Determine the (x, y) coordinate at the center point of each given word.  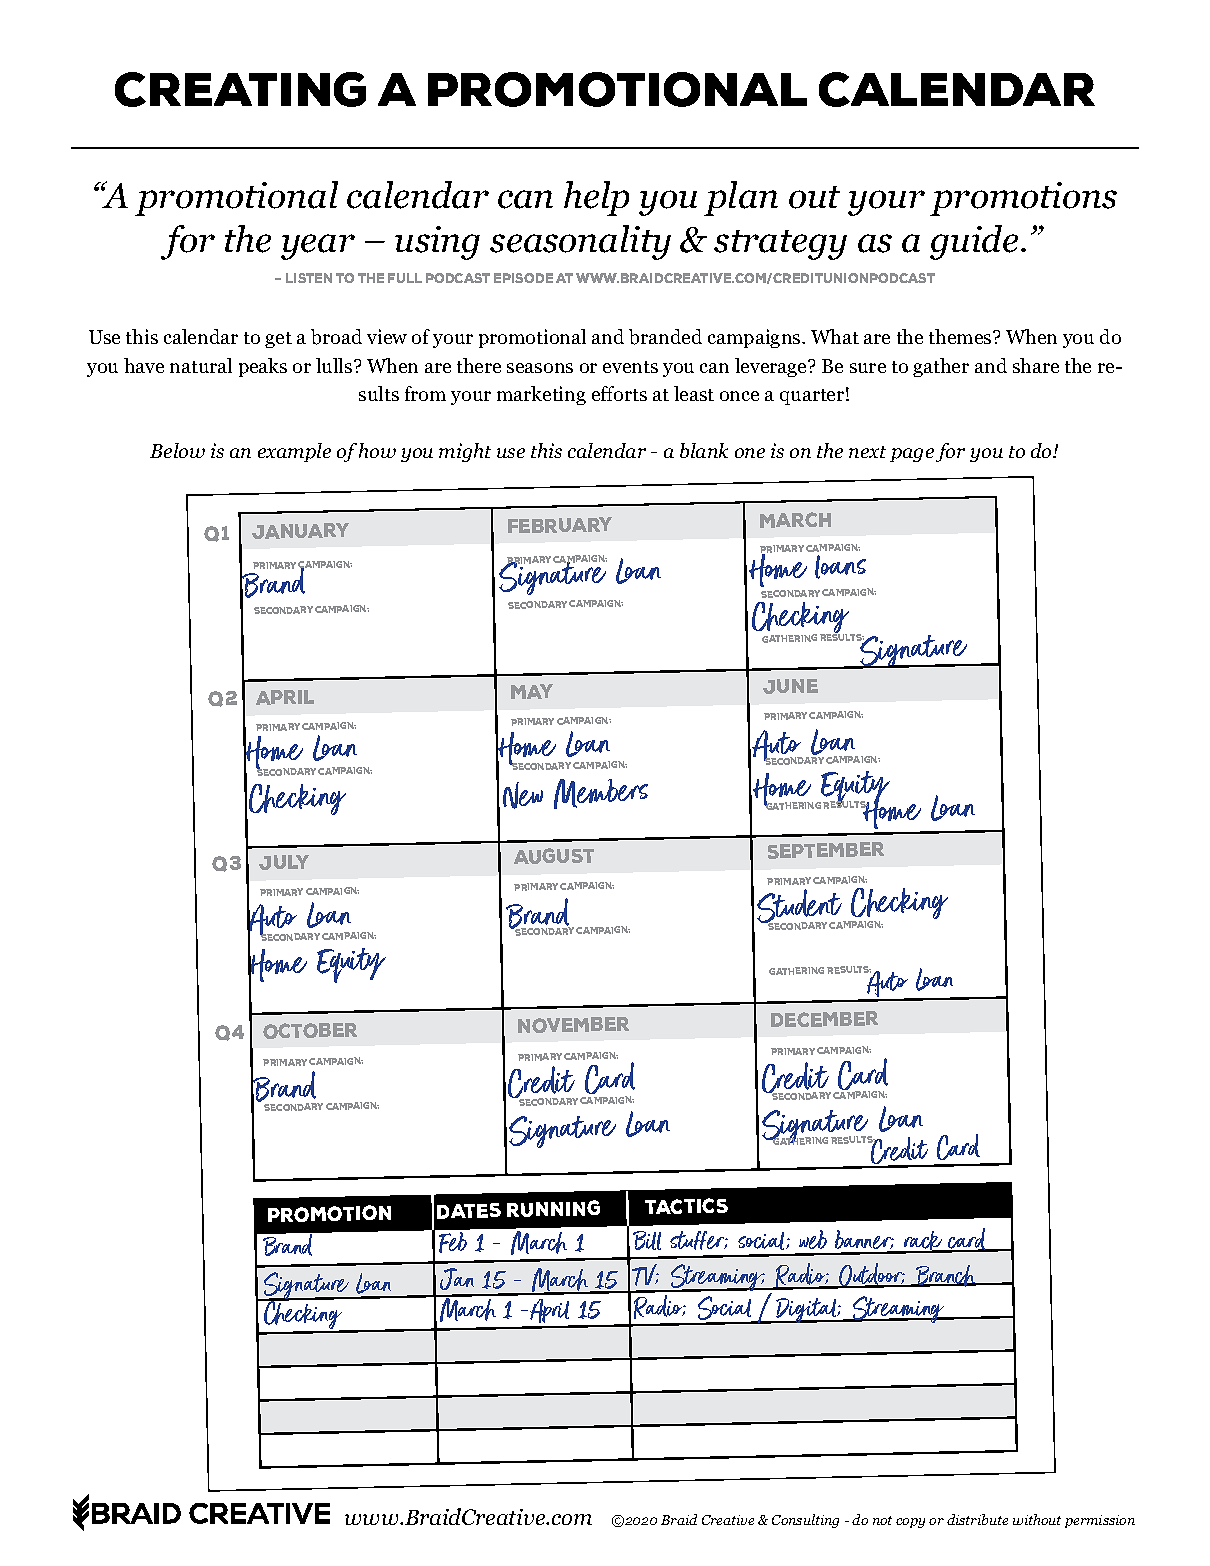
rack (923, 1242)
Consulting (805, 1521)
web (813, 1239)
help (596, 198)
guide (974, 242)
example (294, 452)
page (912, 455)
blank (704, 450)
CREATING (240, 89)
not (882, 1520)
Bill (647, 1240)
